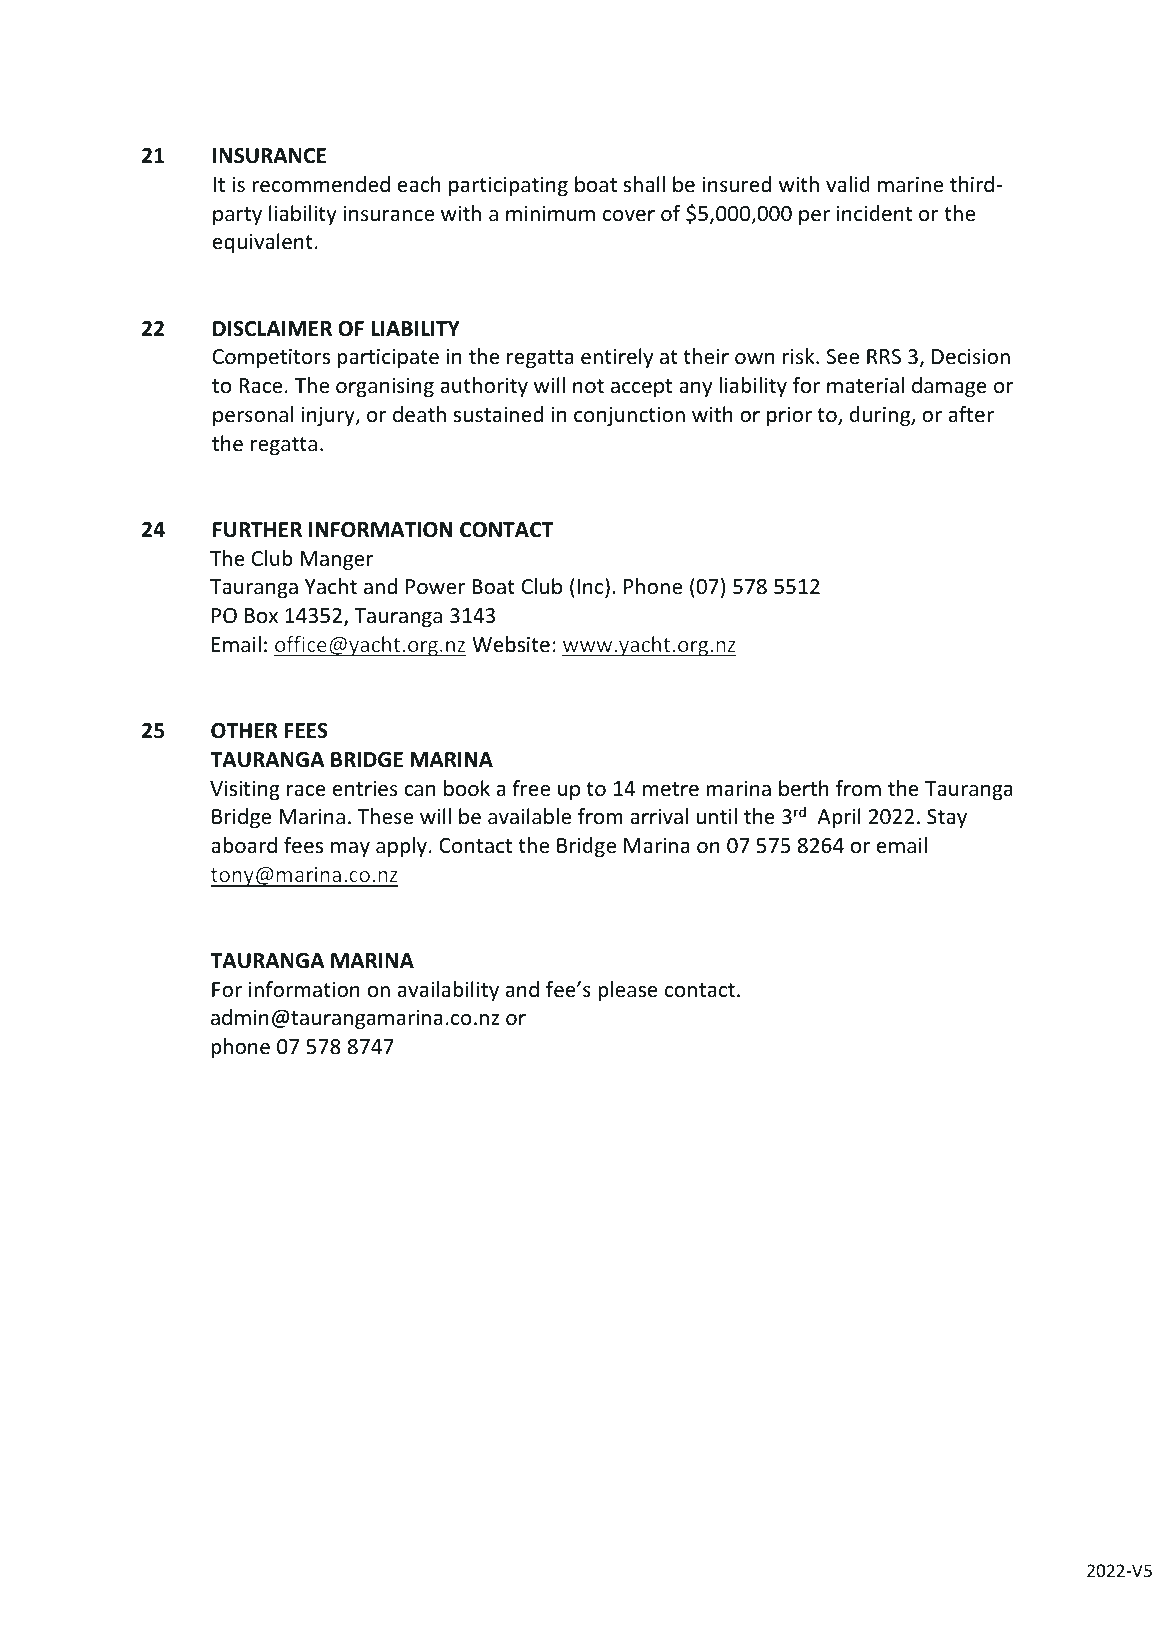 Image resolution: width=1168 pixels, height=1652 pixels. I want to click on cover, so click(629, 216).
